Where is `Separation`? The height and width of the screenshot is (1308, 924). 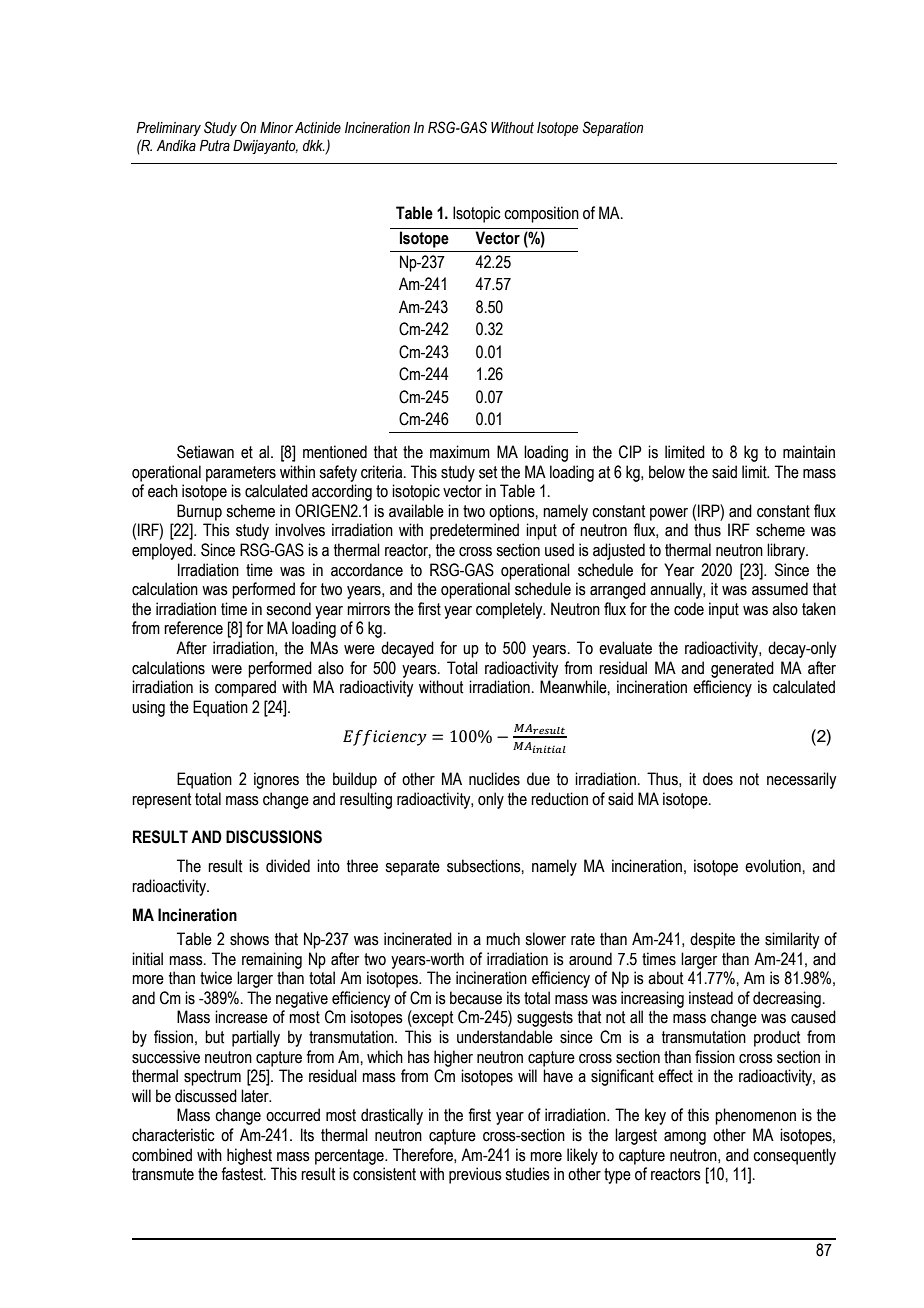 Separation is located at coordinates (613, 128).
